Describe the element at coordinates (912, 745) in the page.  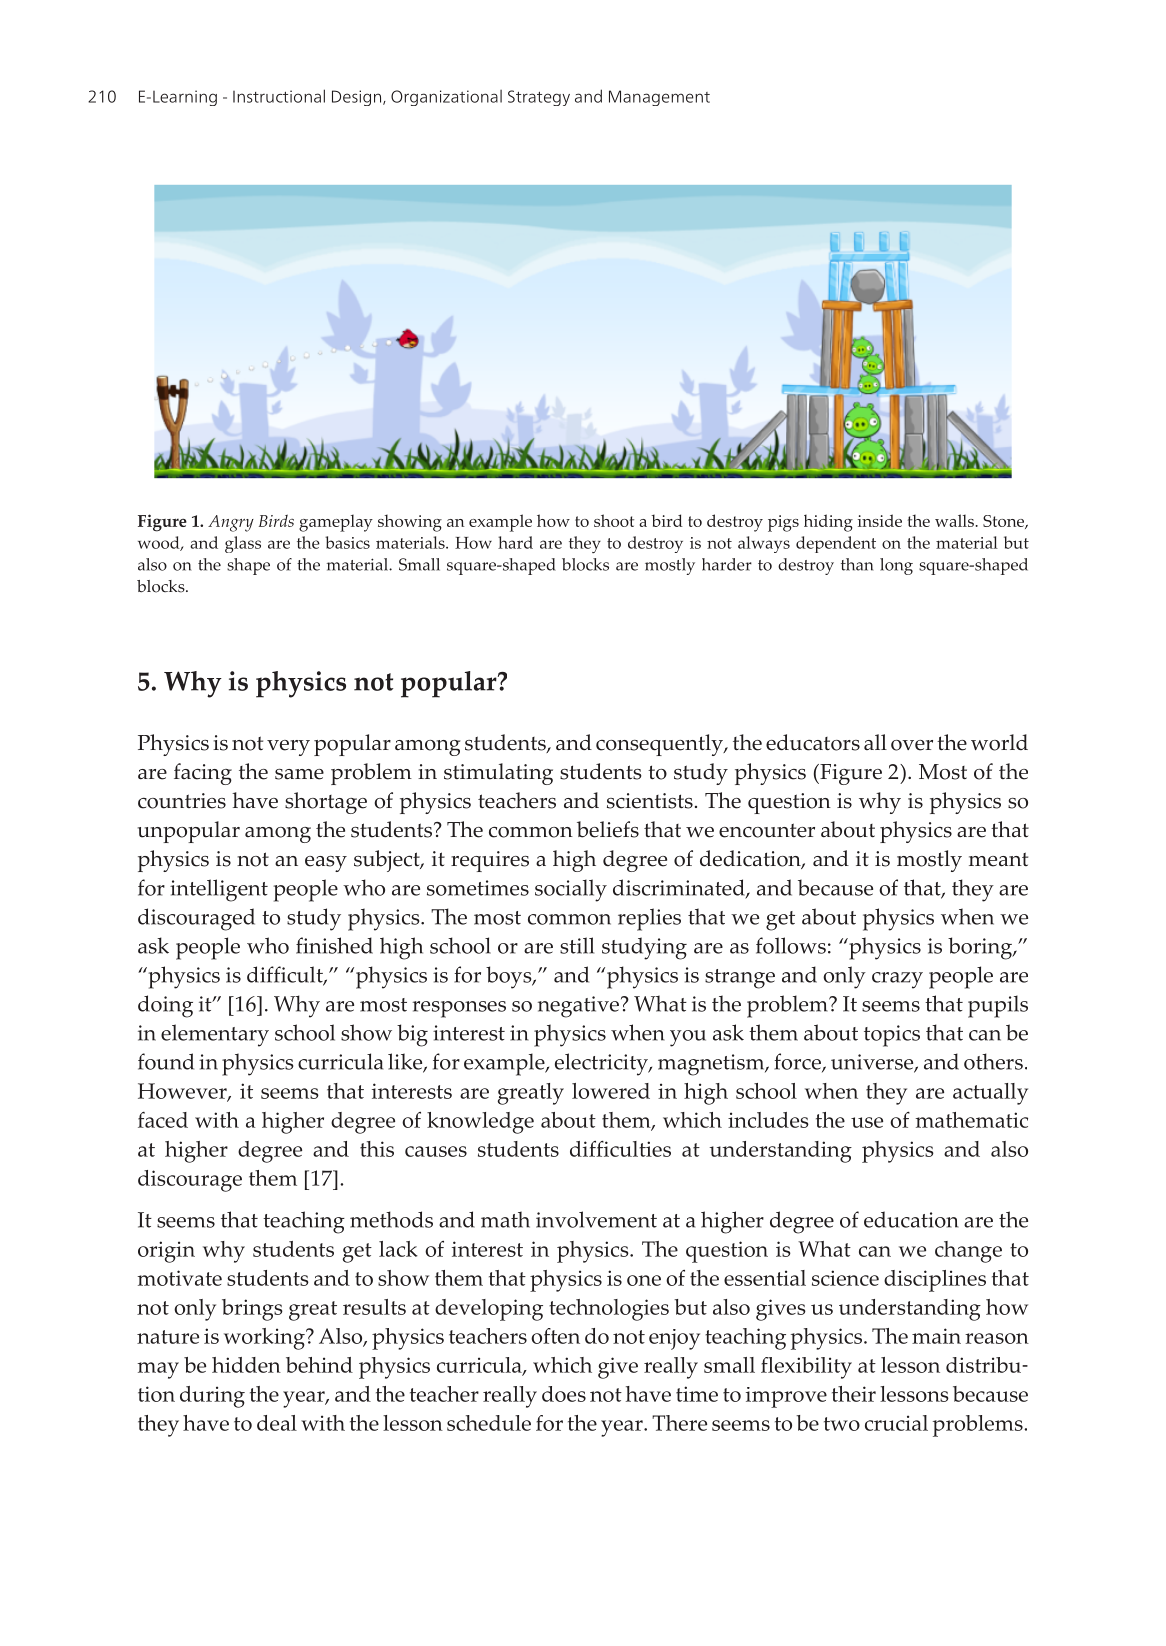
I see `over` at that location.
